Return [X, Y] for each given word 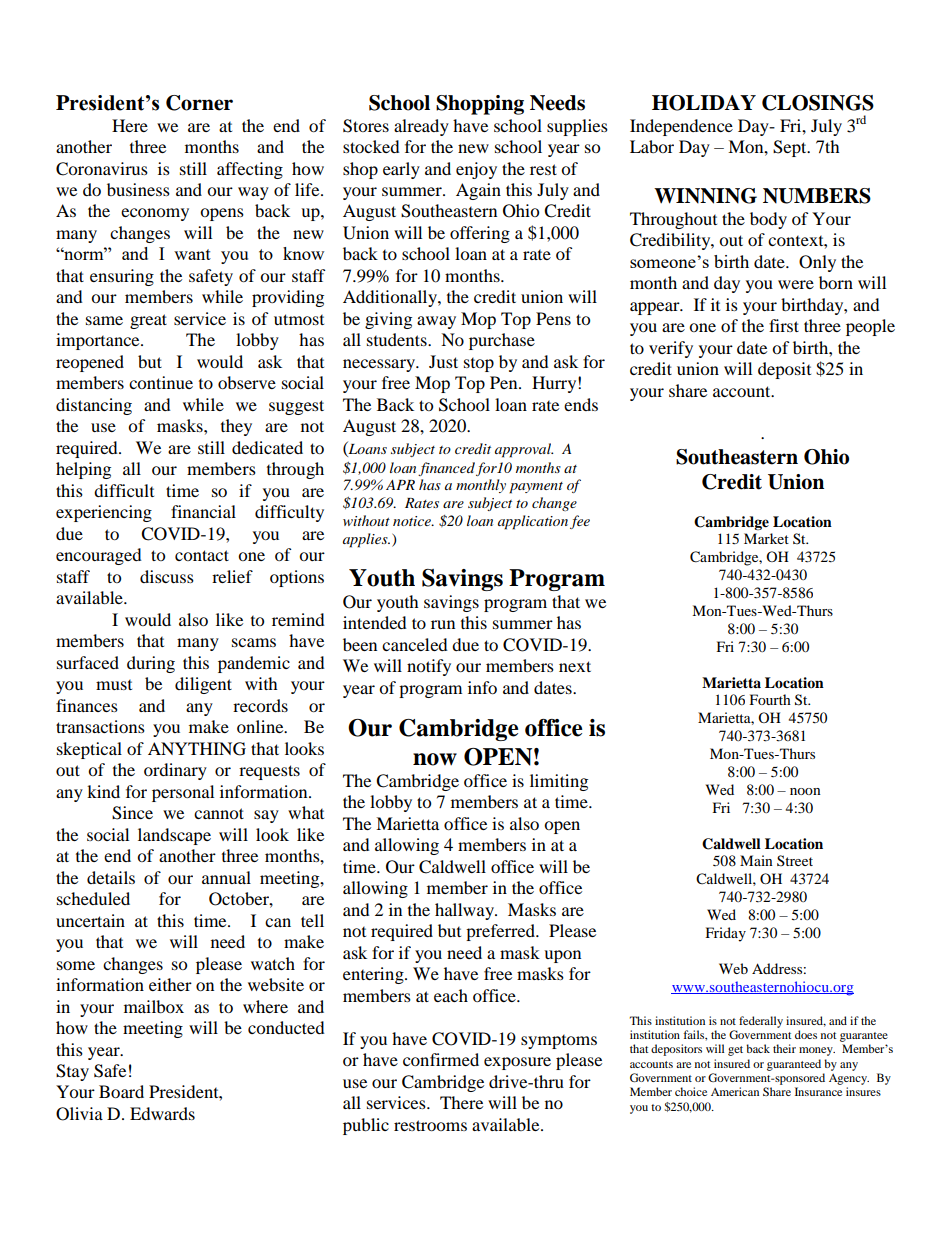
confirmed [441, 1059]
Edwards [162, 1113]
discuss [167, 576]
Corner [199, 103]
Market [766, 538]
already [421, 127]
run [443, 624]
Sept [791, 148]
